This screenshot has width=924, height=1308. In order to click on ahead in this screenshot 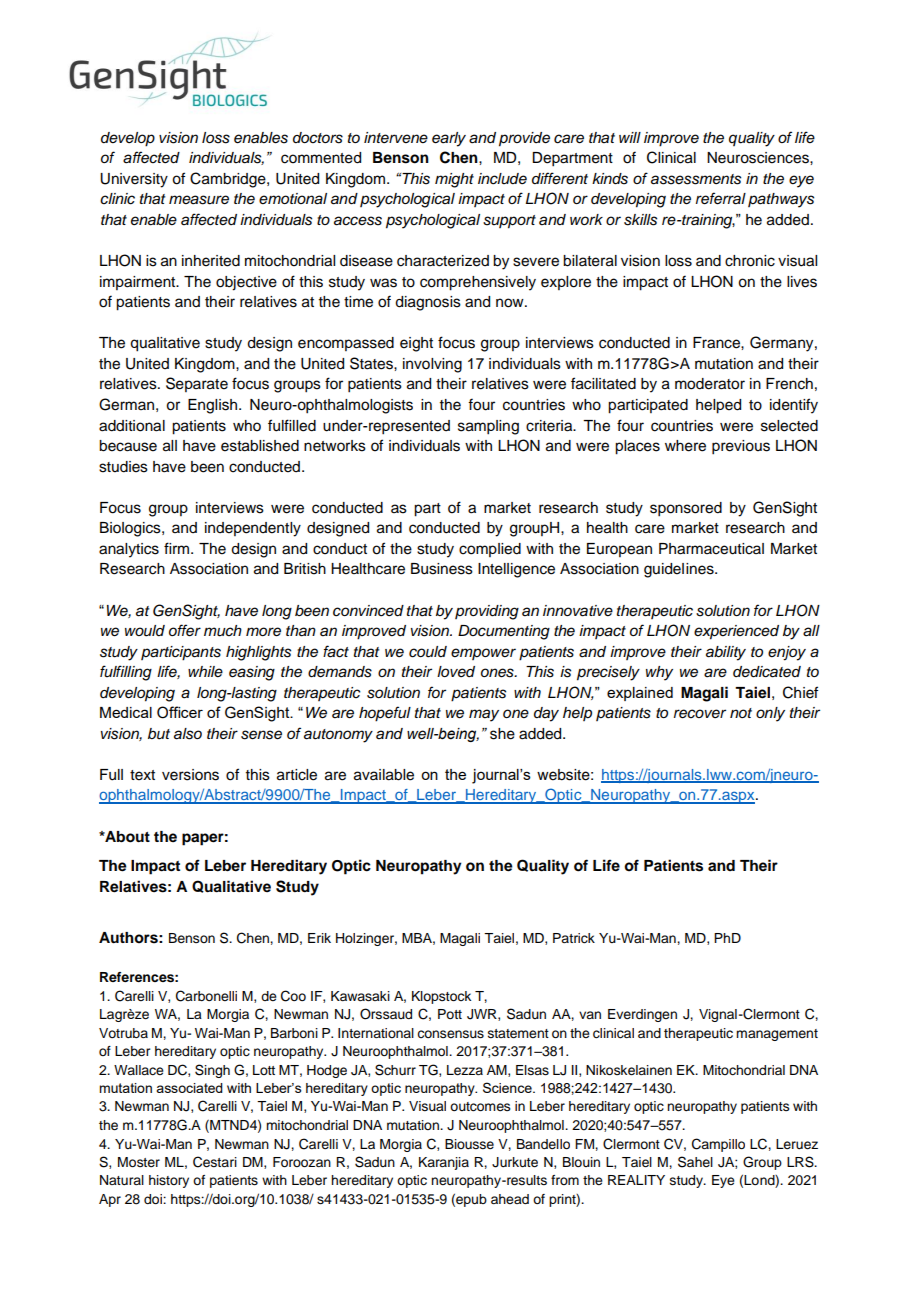, I will do `click(510, 1199)`.
